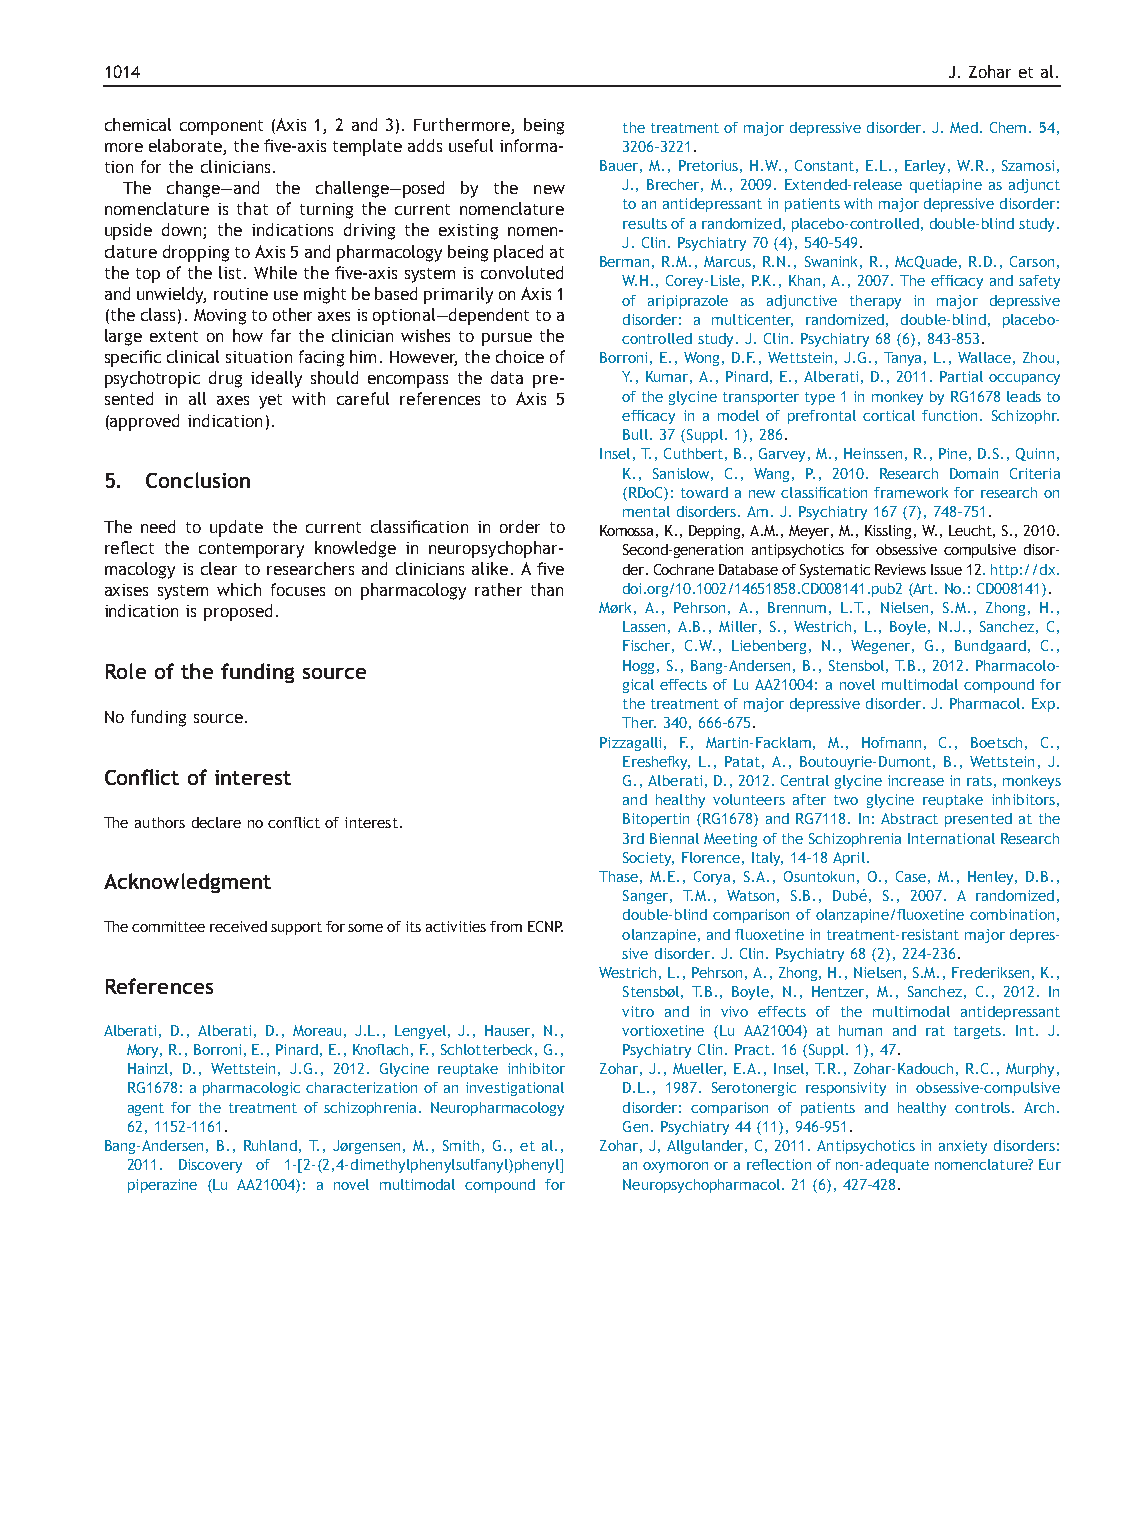  Describe the element at coordinates (889, 415) in the document. I see `cortical` at that location.
